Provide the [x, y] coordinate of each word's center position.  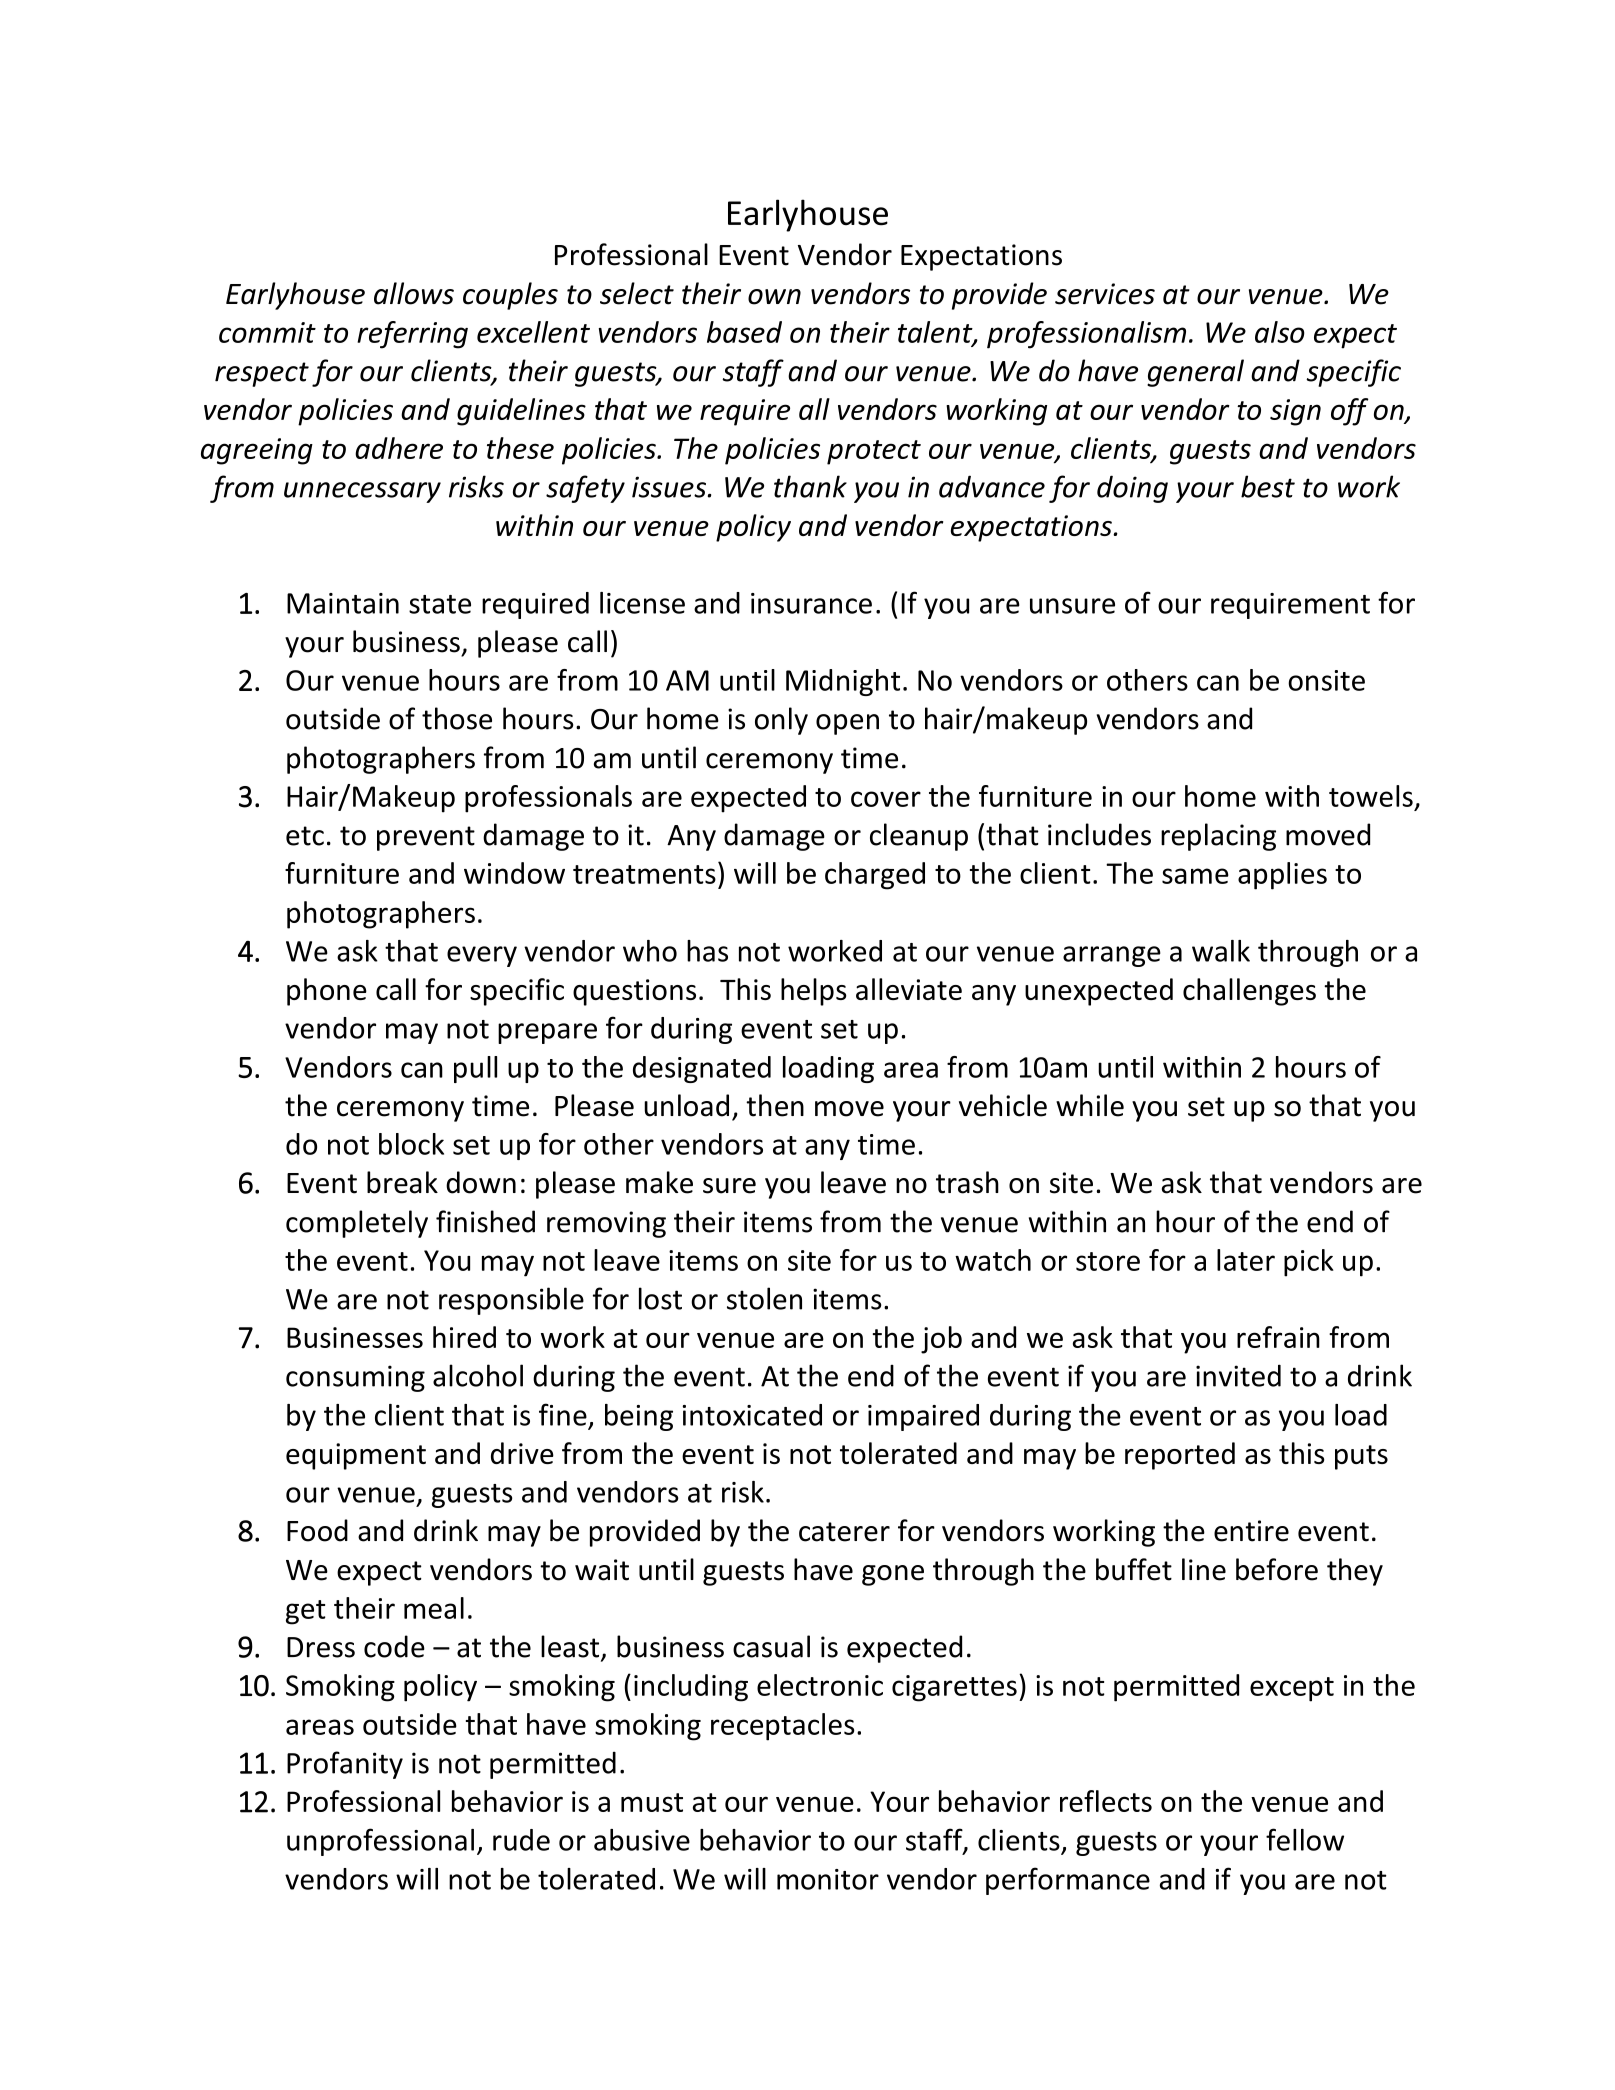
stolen [764, 1298]
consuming [355, 1378]
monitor [828, 1879]
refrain [1278, 1337]
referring [412, 335]
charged [875, 876]
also [1280, 332]
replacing [1218, 837]
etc [305, 836]
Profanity [345, 1765]
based [744, 332]
